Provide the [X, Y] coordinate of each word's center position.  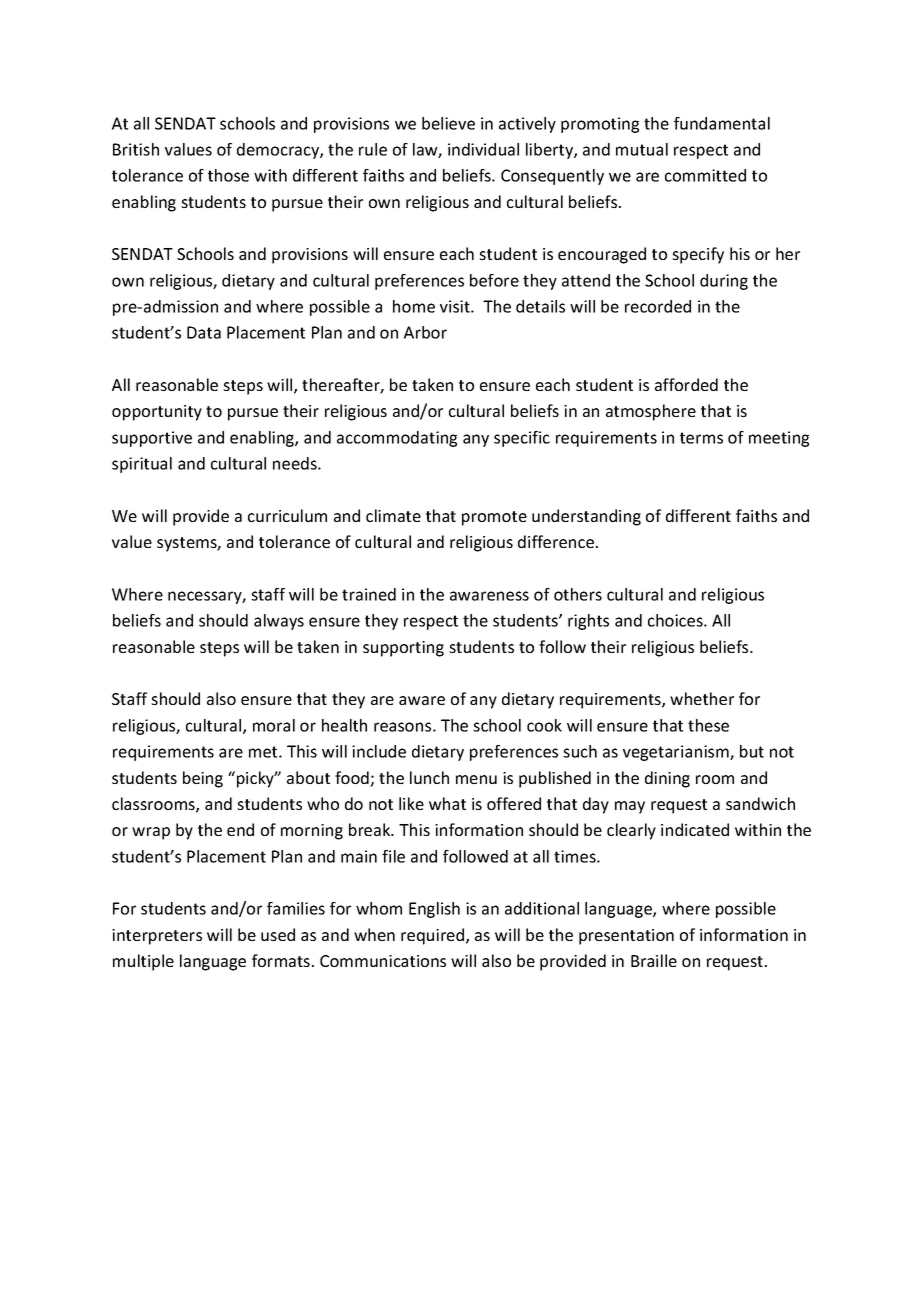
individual [483, 149]
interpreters [157, 937]
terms [701, 438]
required [434, 936]
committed [705, 175]
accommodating [397, 439]
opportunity [157, 413]
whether [702, 698]
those [228, 175]
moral [274, 725]
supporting [403, 649]
